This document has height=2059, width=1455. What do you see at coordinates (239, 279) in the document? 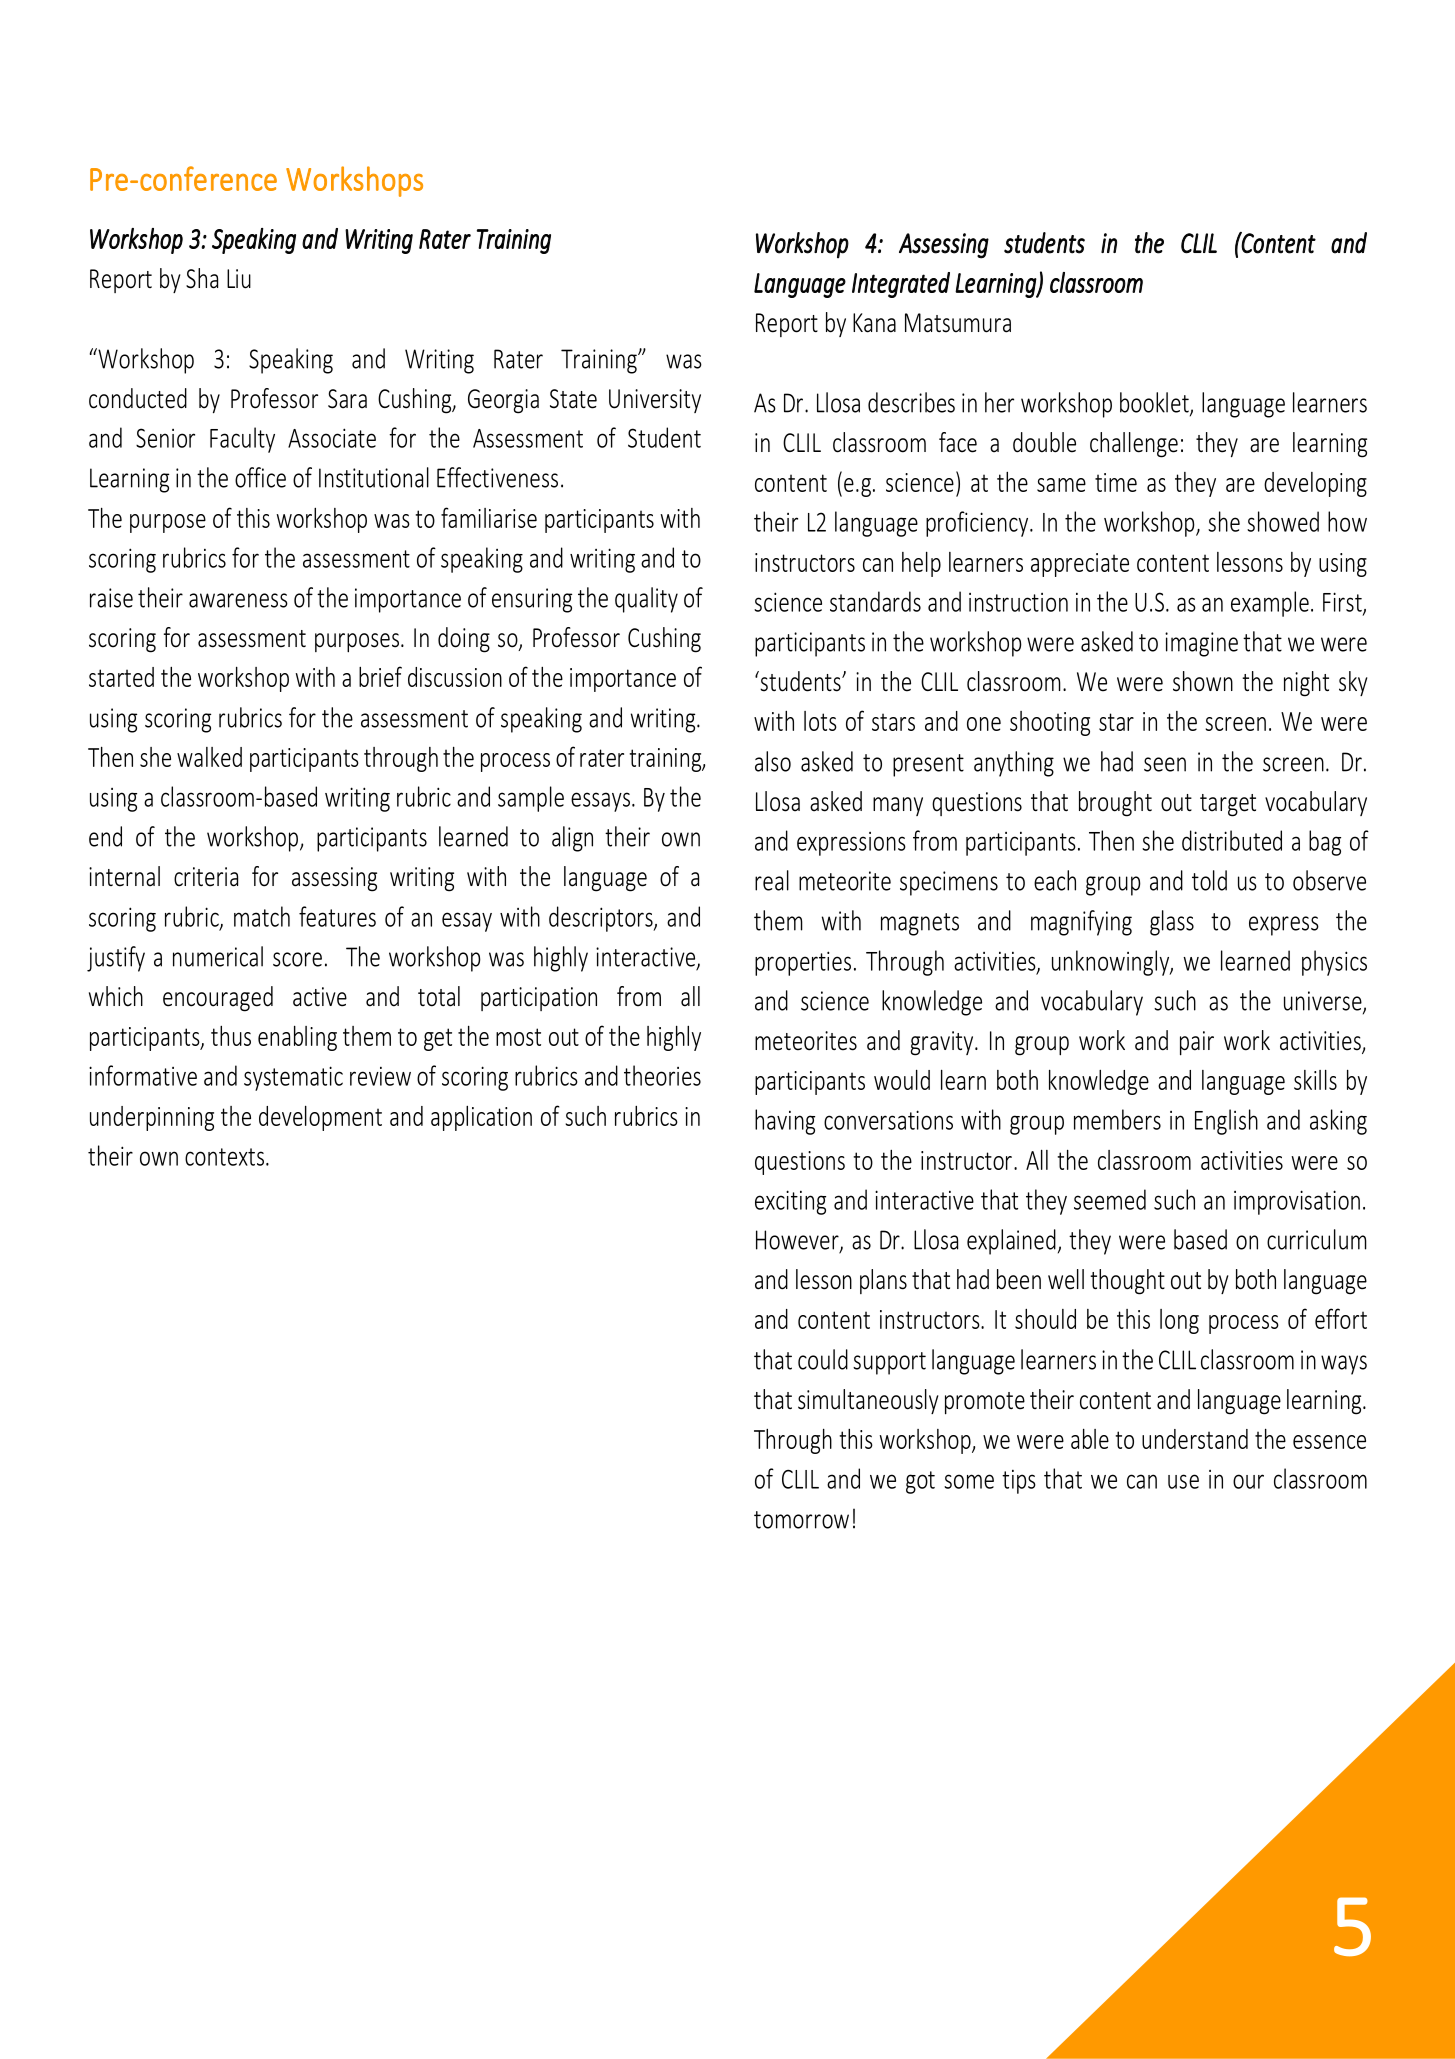
I see `Liu` at bounding box center [239, 279].
